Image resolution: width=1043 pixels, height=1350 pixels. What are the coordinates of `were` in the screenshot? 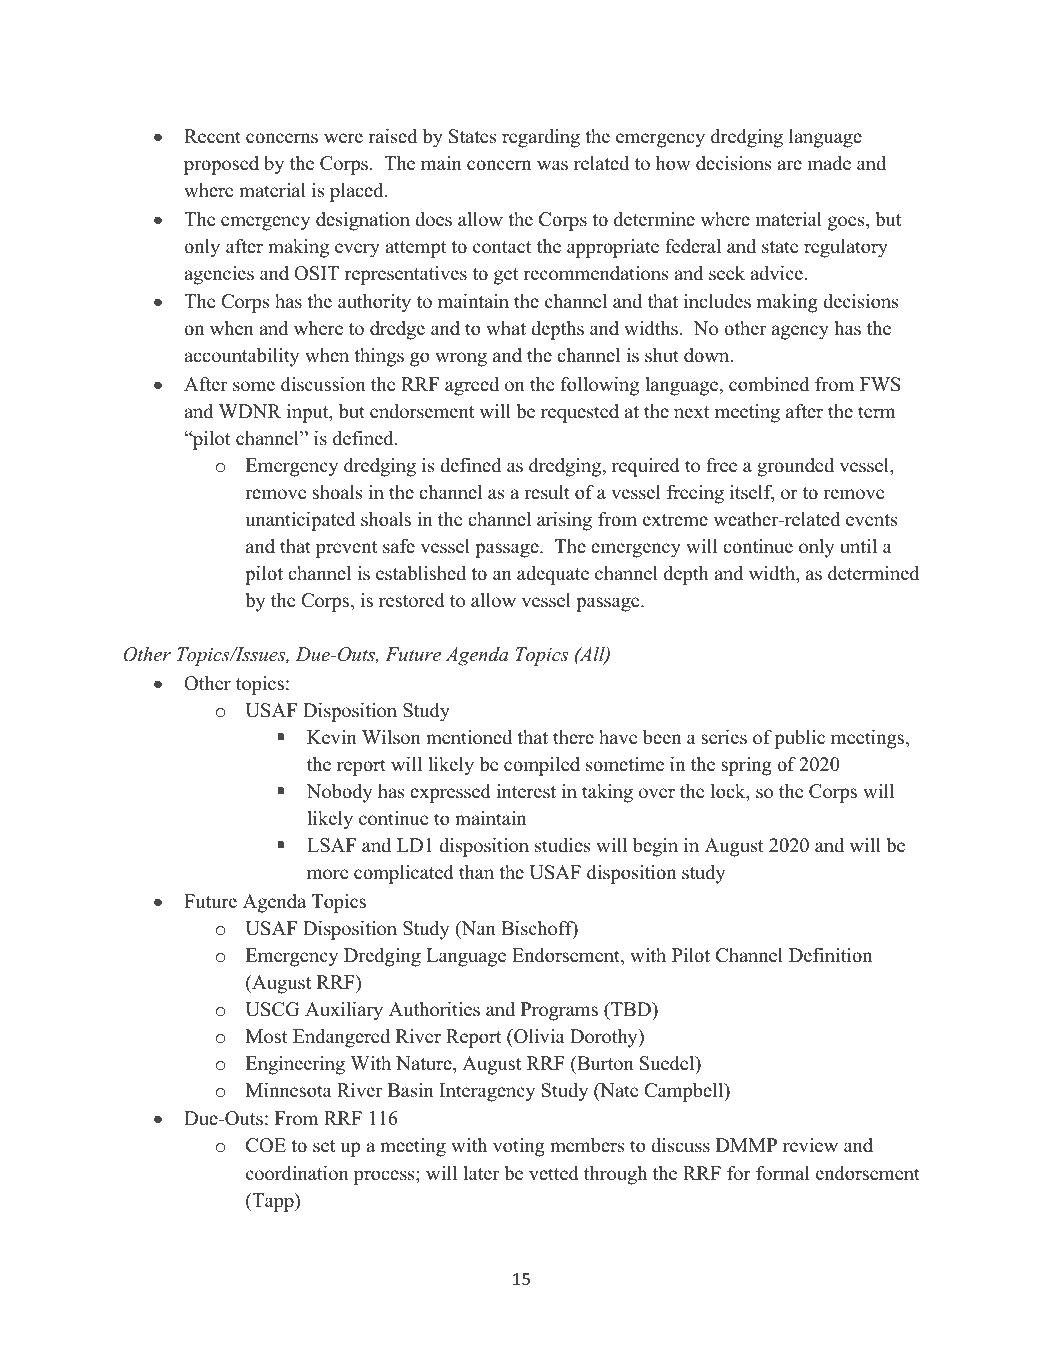 It's located at (343, 138).
